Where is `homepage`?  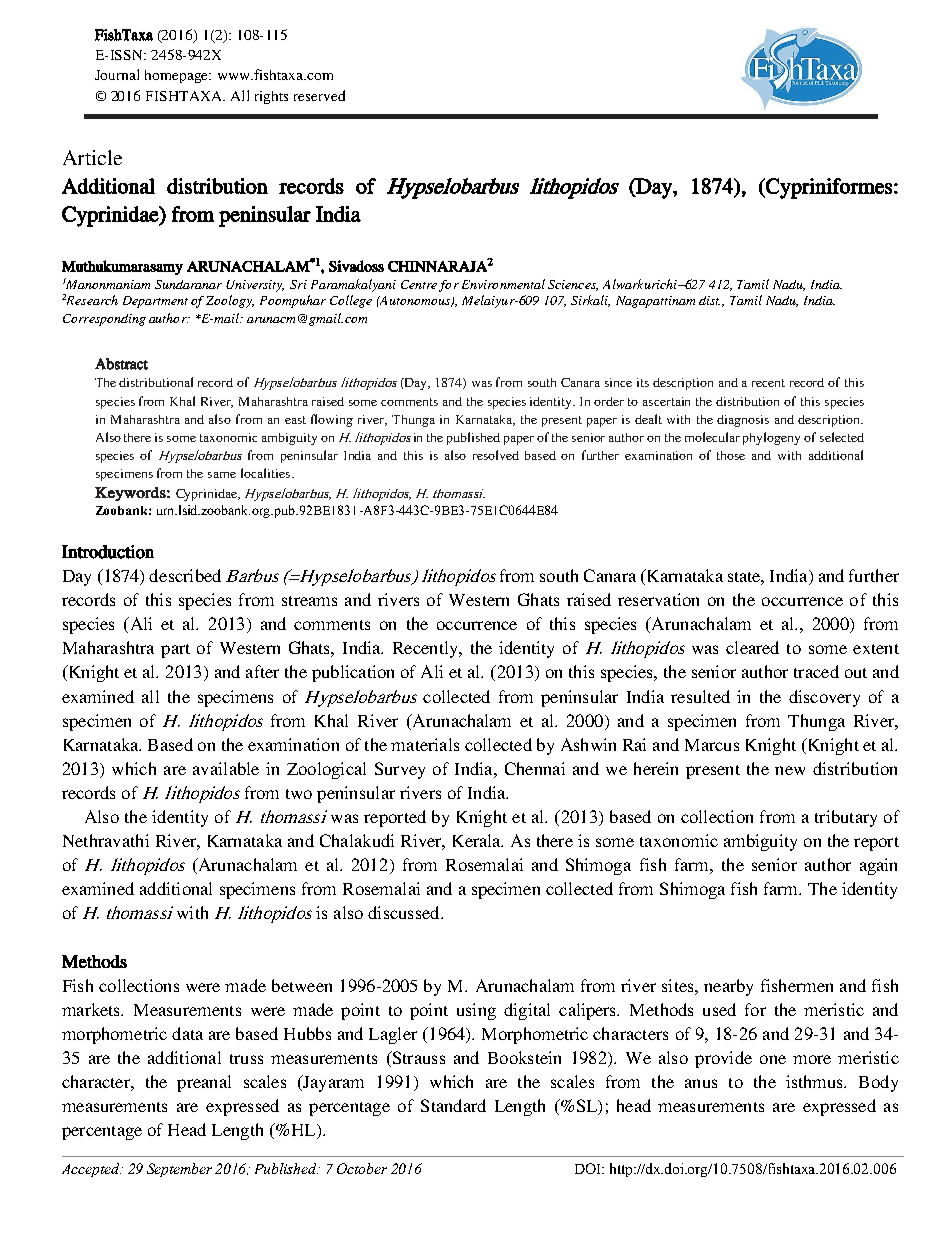 homepage is located at coordinates (177, 76).
